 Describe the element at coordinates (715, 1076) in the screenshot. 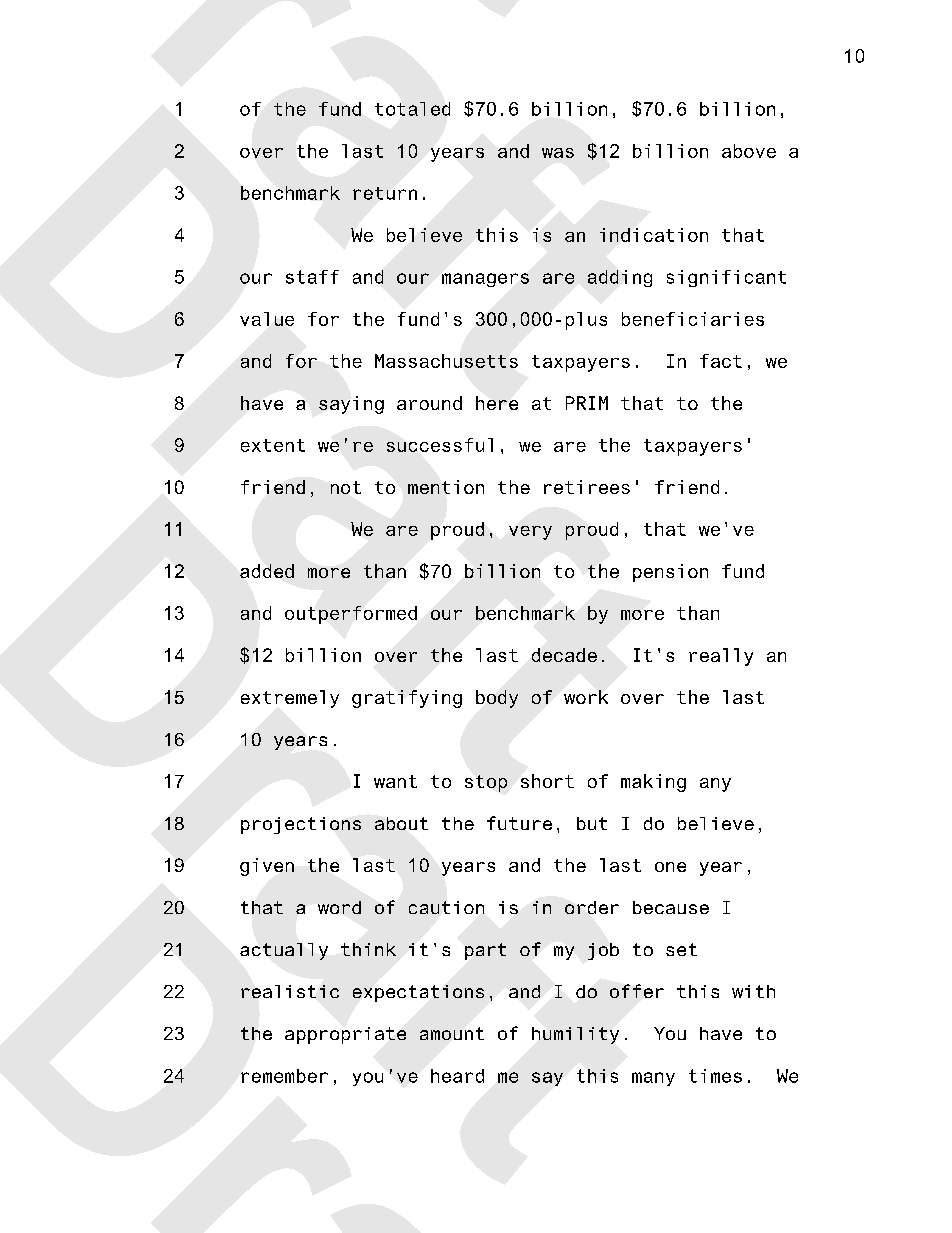

I see `times` at that location.
